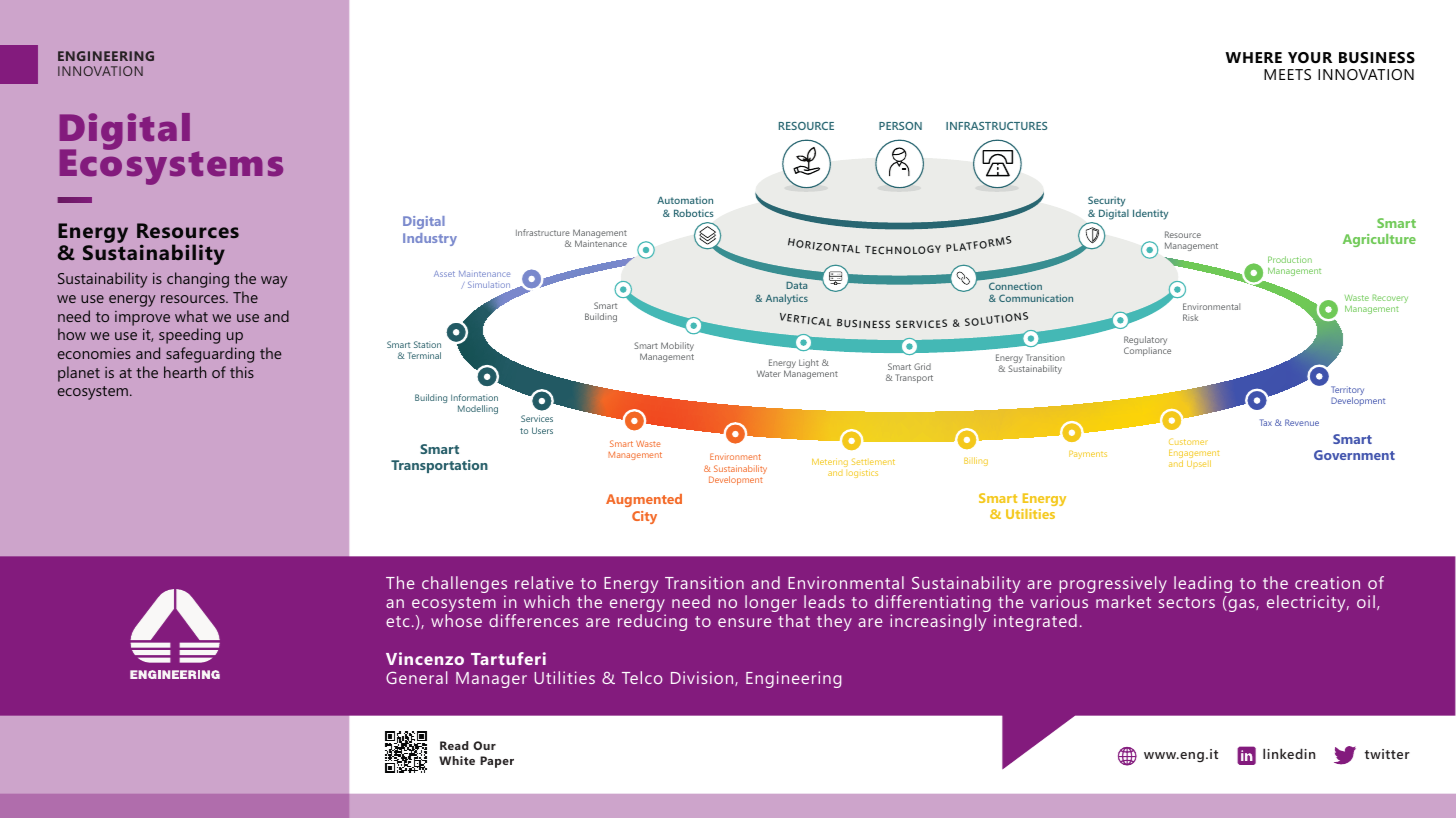 Image resolution: width=1456 pixels, height=818 pixels. I want to click on Read, so click(454, 745).
